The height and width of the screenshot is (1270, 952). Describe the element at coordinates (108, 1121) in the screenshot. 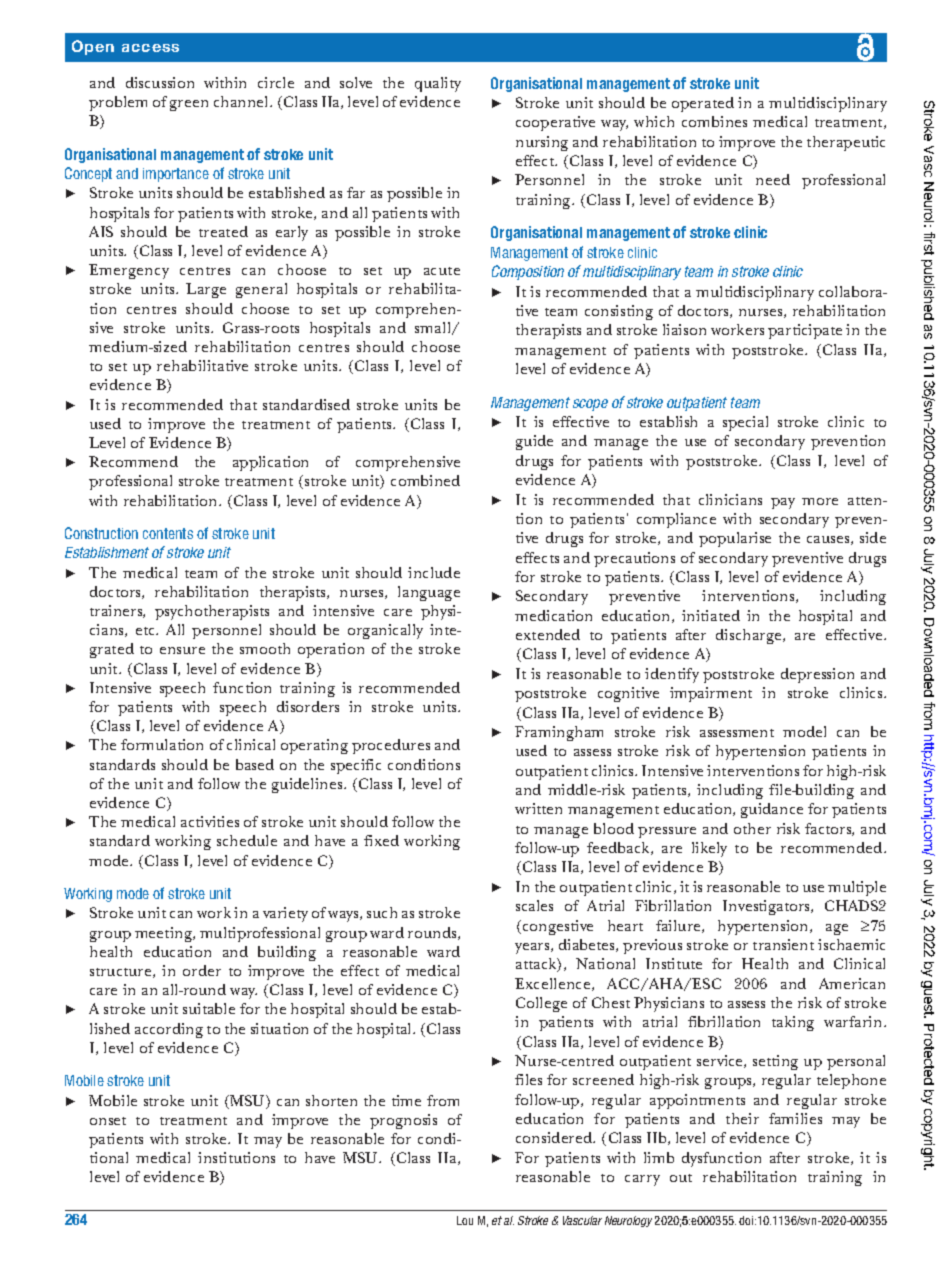

I see `onset` at that location.
